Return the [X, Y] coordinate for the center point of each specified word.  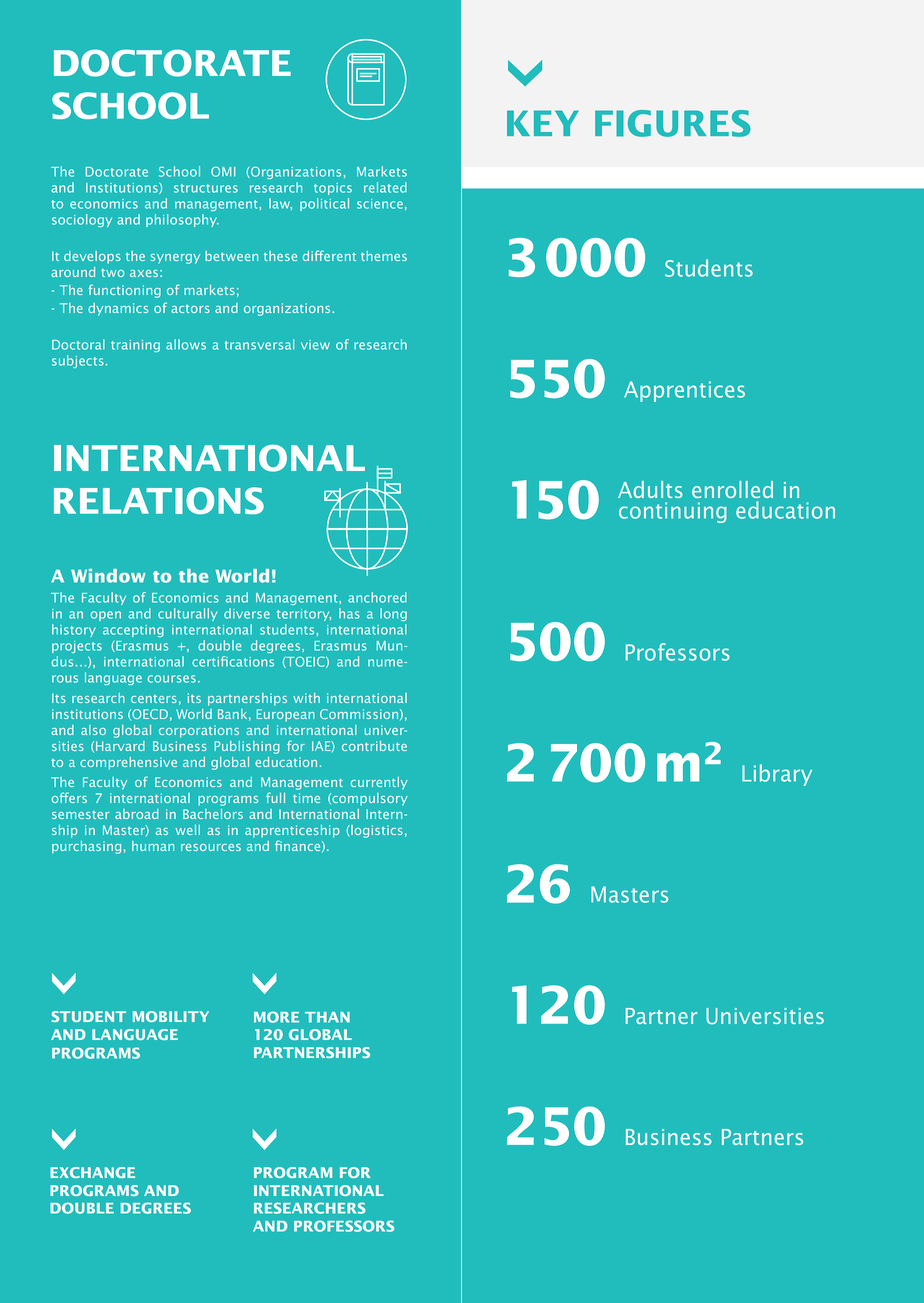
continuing [673, 512]
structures [206, 188]
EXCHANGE [92, 1172]
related [385, 187]
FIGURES [673, 123]
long [393, 614]
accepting [133, 631]
